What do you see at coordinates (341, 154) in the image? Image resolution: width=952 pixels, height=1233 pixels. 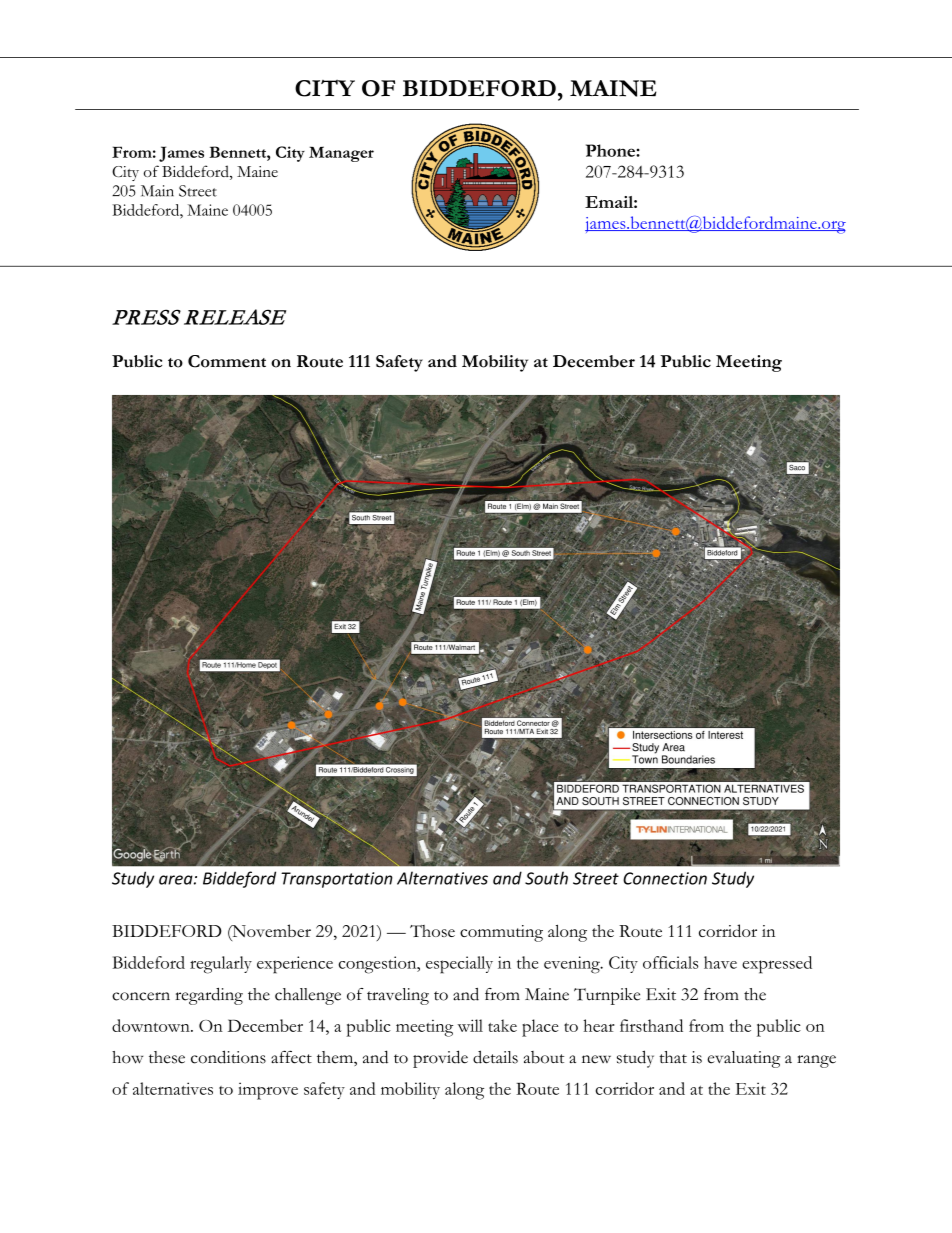 I see `Manager` at bounding box center [341, 154].
